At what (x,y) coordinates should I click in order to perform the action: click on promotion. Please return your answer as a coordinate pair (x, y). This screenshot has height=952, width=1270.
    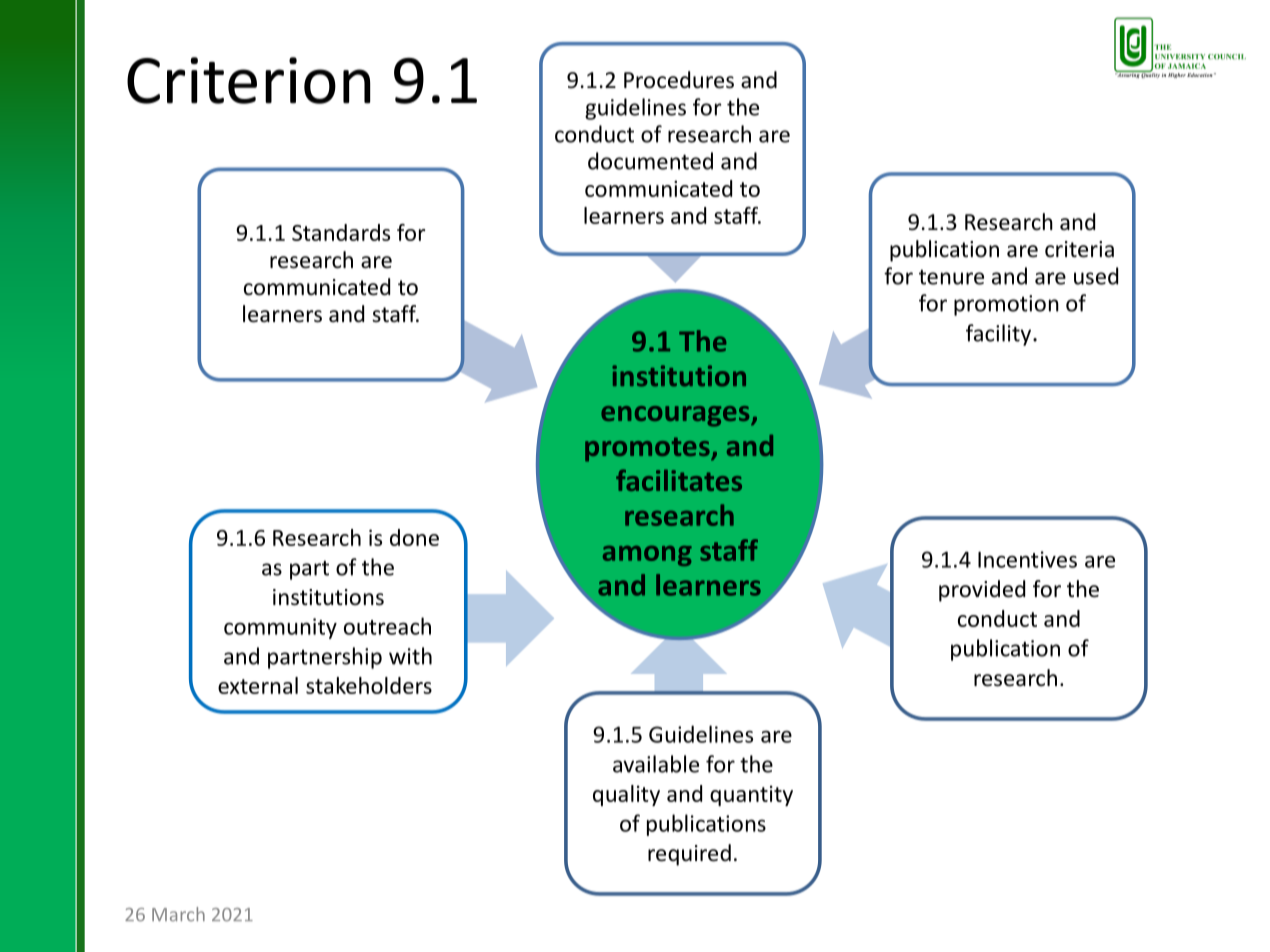
    Looking at the image, I should click on (1006, 305).
